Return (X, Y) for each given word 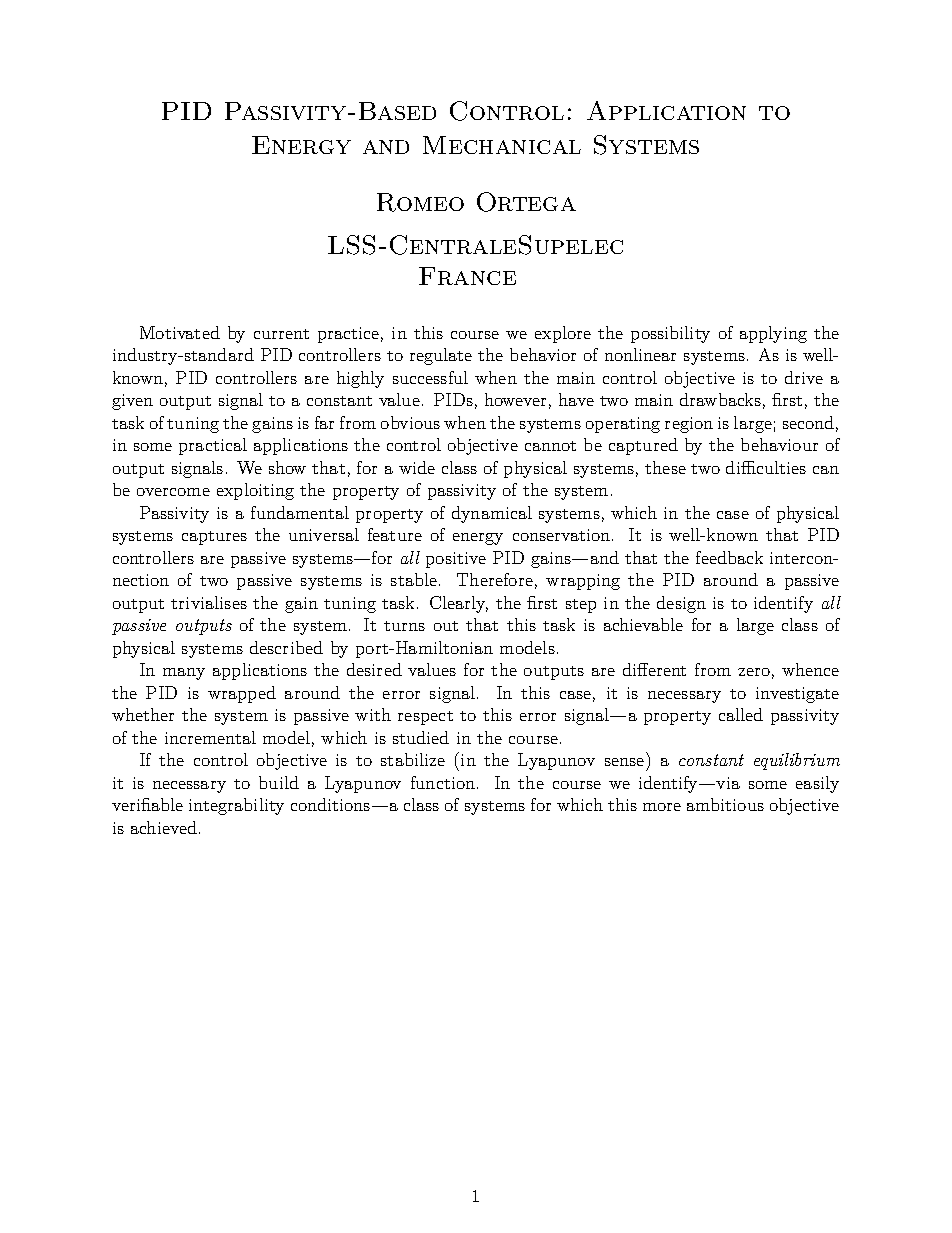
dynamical (492, 514)
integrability (236, 806)
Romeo (420, 202)
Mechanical (502, 145)
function (443, 782)
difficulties (766, 467)
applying (773, 334)
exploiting (255, 491)
